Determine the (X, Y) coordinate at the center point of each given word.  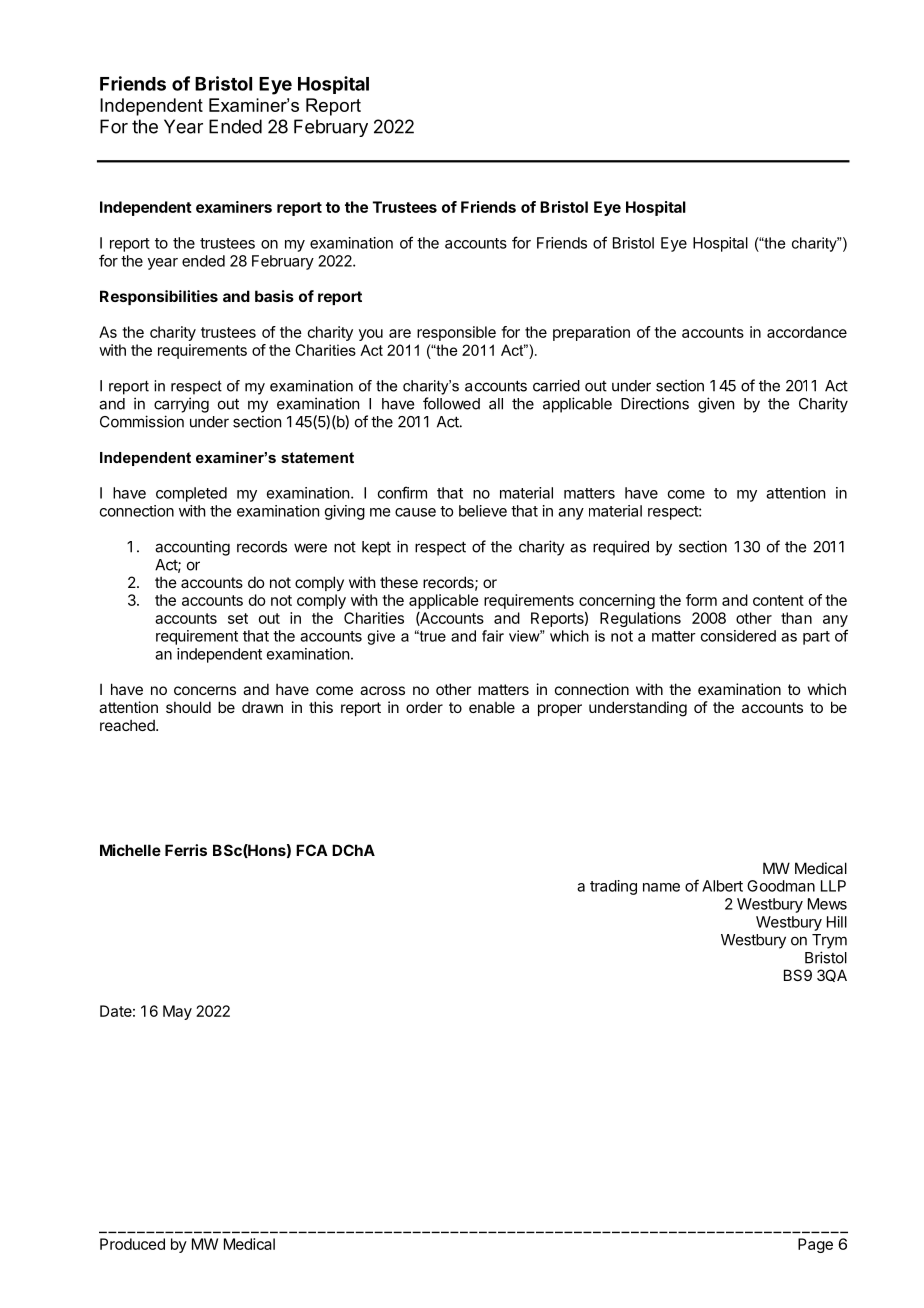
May (177, 1012)
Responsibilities (159, 297)
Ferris (186, 850)
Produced (132, 1244)
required (621, 548)
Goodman (781, 886)
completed (191, 494)
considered (738, 636)
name (661, 887)
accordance (807, 332)
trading (613, 887)
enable (492, 707)
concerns (205, 690)
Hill (837, 922)
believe (483, 511)
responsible (456, 333)
